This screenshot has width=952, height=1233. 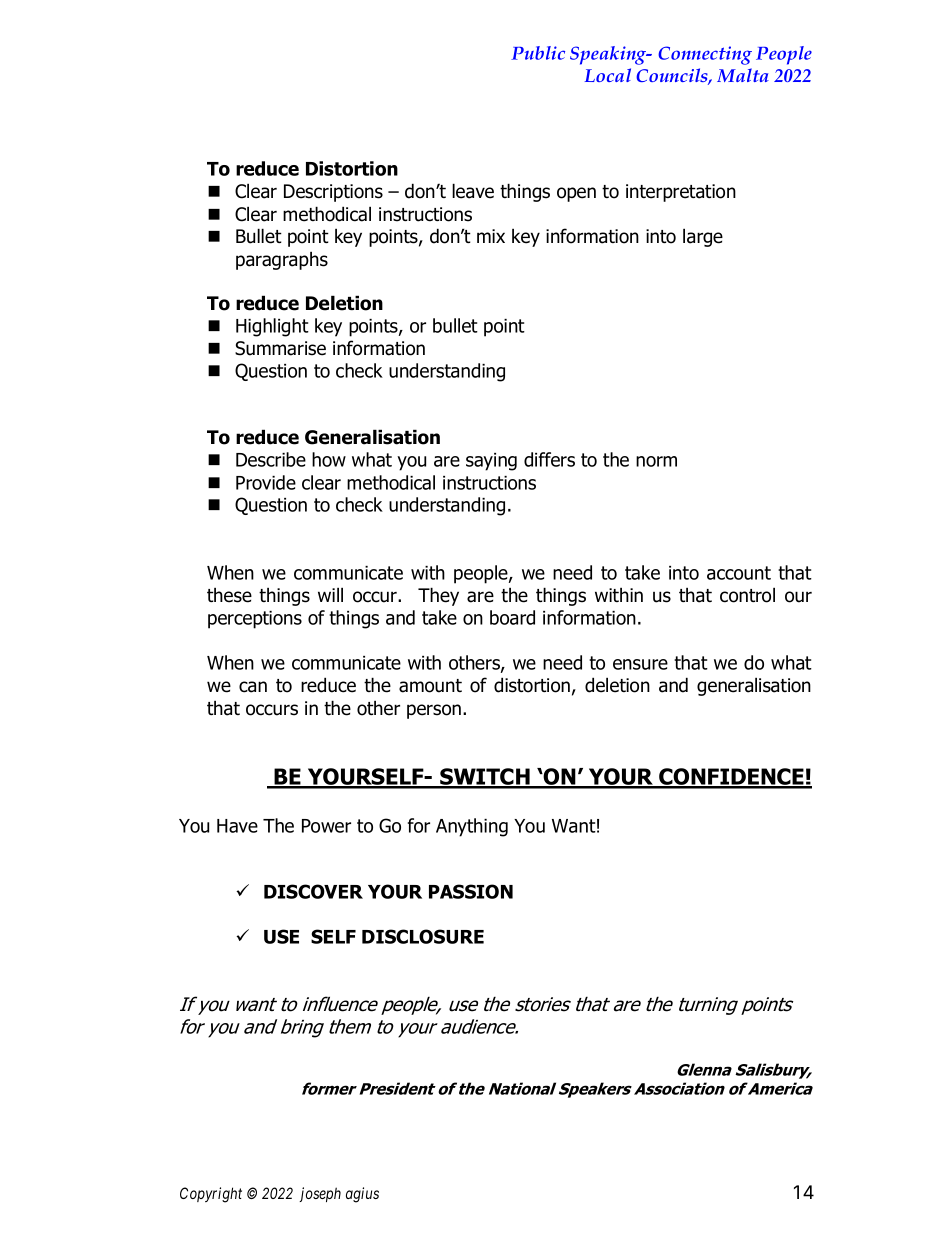 I want to click on ensure, so click(x=640, y=664).
